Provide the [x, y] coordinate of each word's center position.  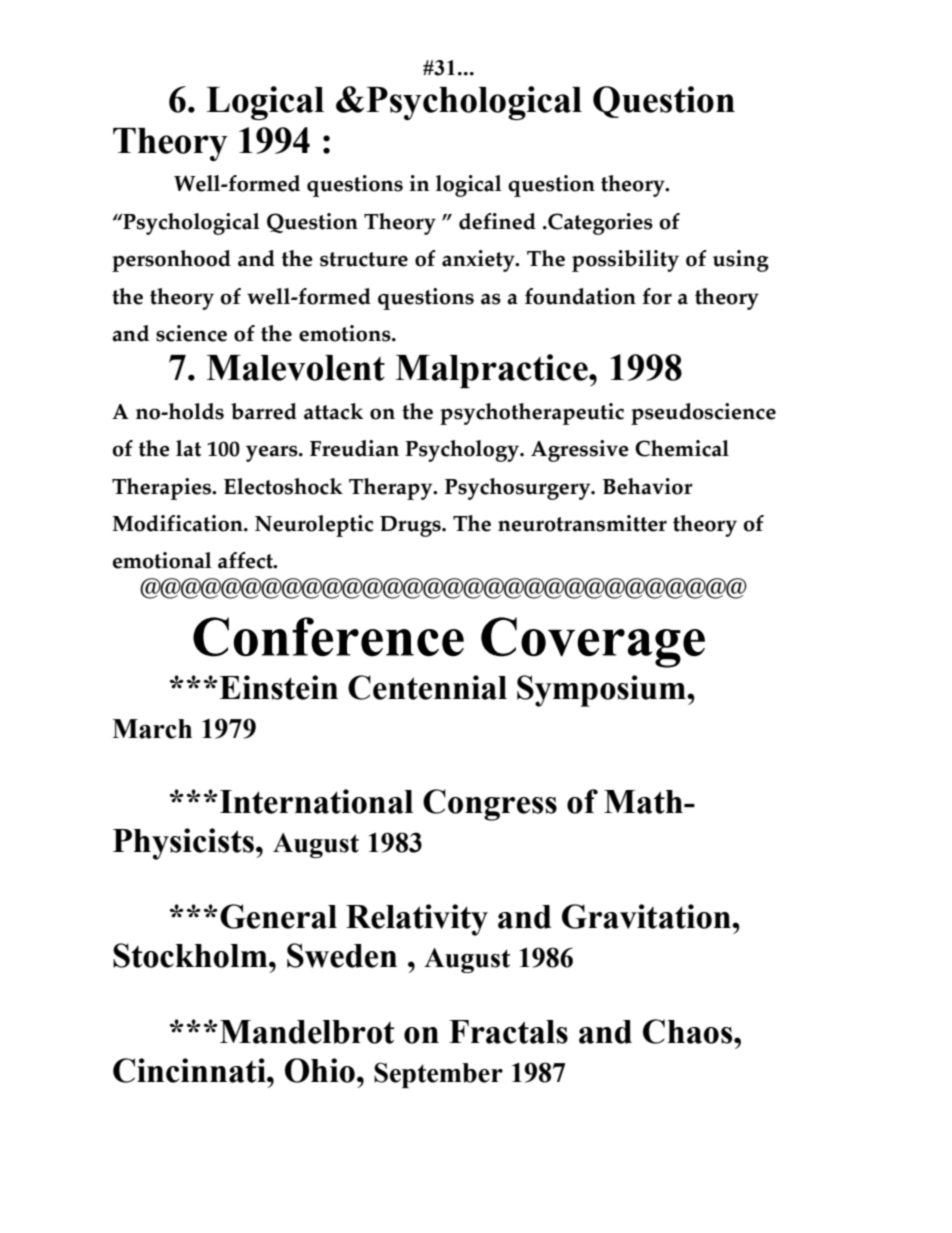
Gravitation [647, 916]
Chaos [689, 1031]
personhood [171, 261]
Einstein [278, 687]
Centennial [427, 687]
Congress [490, 805]
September [438, 1075]
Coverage [593, 642]
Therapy [392, 489]
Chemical [682, 448]
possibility [625, 261]
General [278, 916]
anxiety [479, 261]
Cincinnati [190, 1070]
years [273, 453]
